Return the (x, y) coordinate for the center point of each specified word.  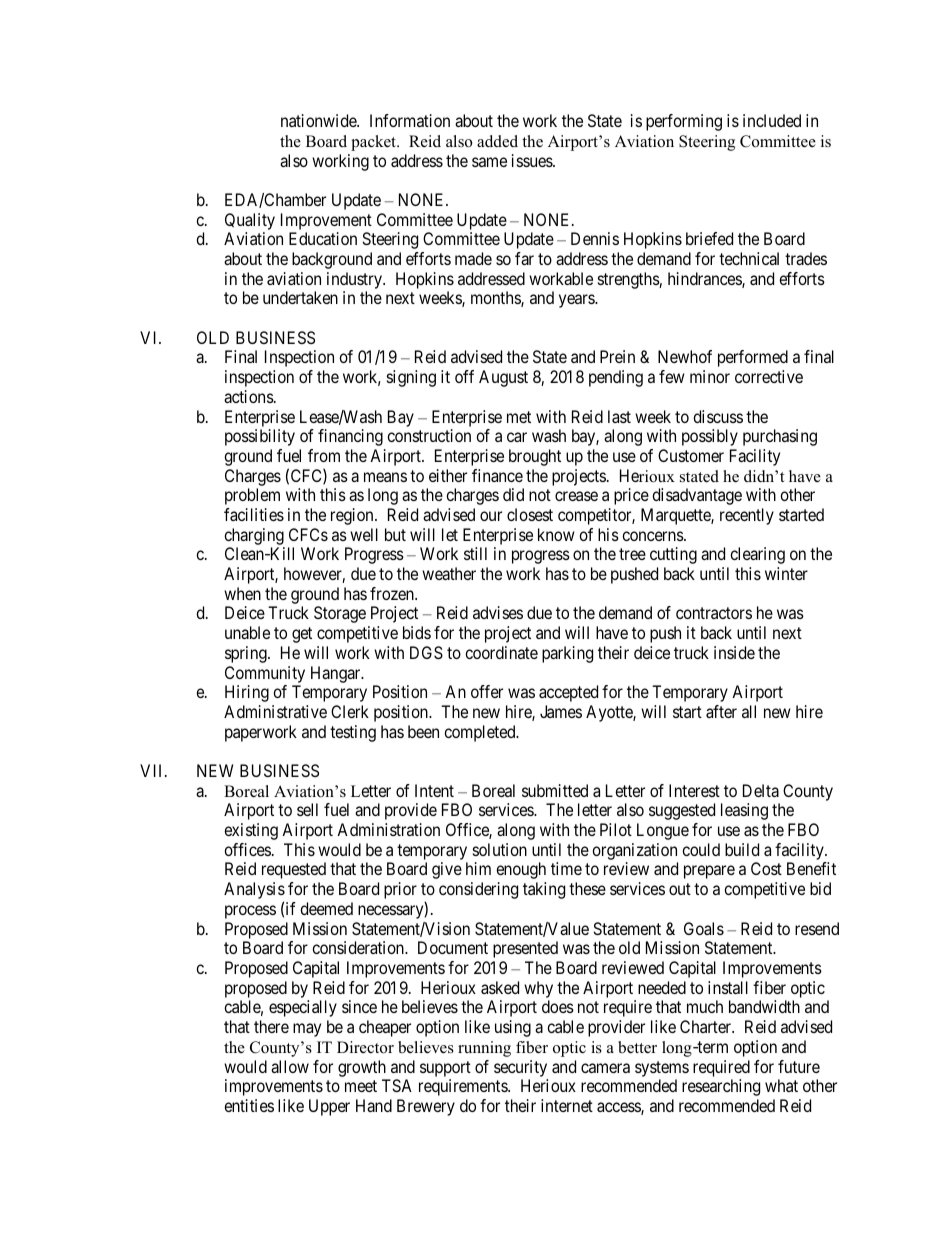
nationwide (319, 120)
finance (497, 475)
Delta (761, 790)
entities (249, 1105)
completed (481, 733)
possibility (260, 437)
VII (153, 770)
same (489, 162)
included (772, 120)
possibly (710, 437)
